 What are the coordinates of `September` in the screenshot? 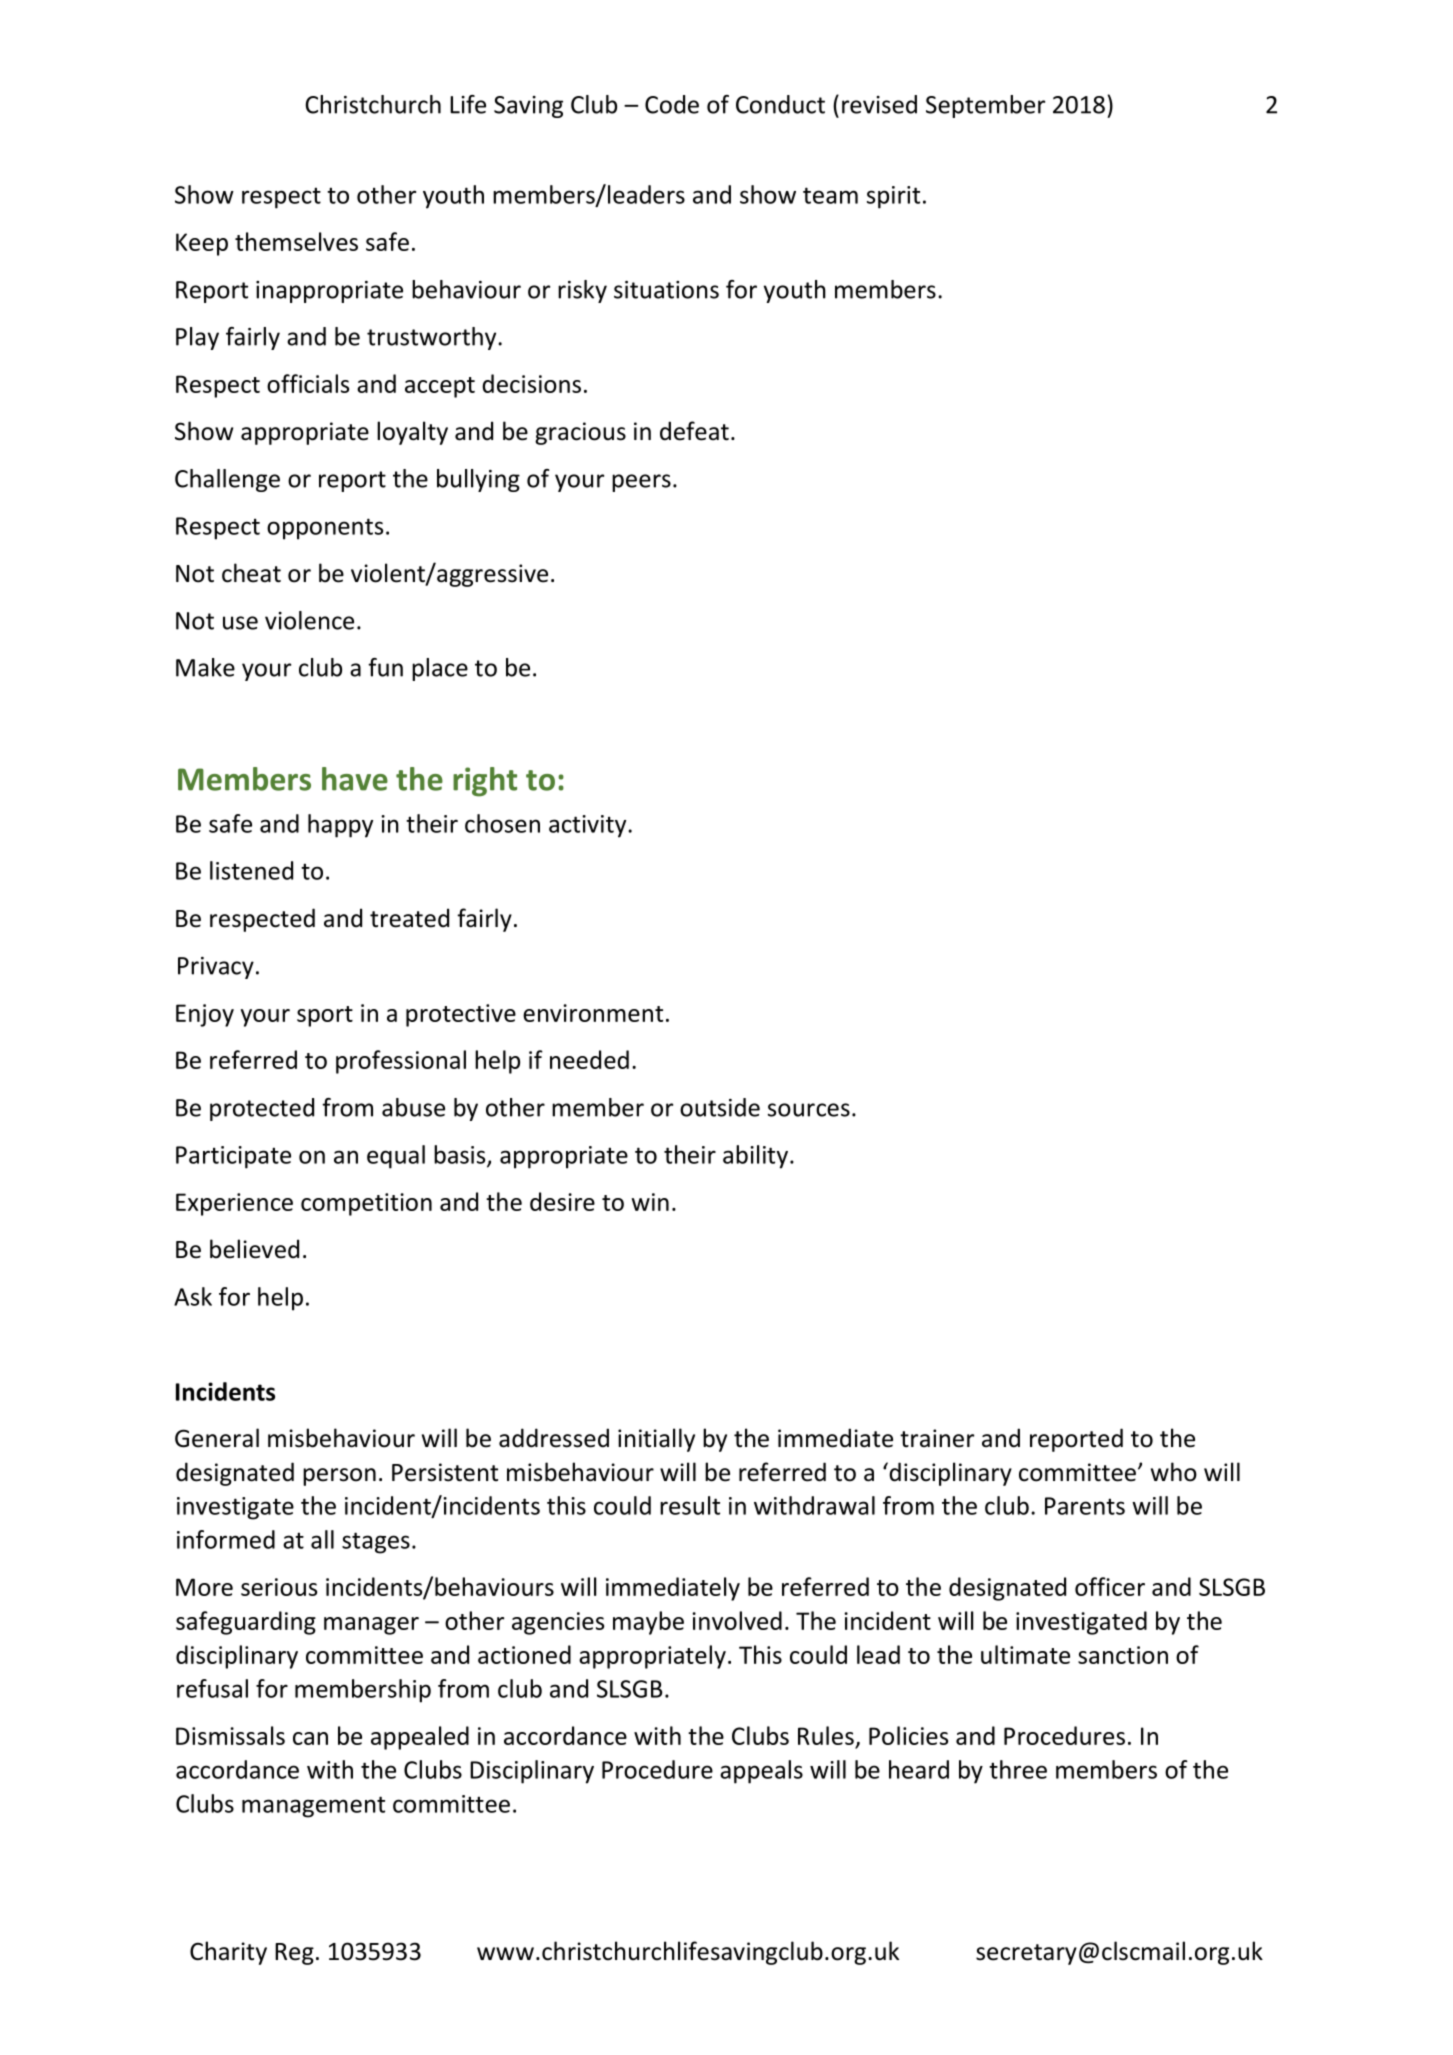 It's located at (985, 106).
